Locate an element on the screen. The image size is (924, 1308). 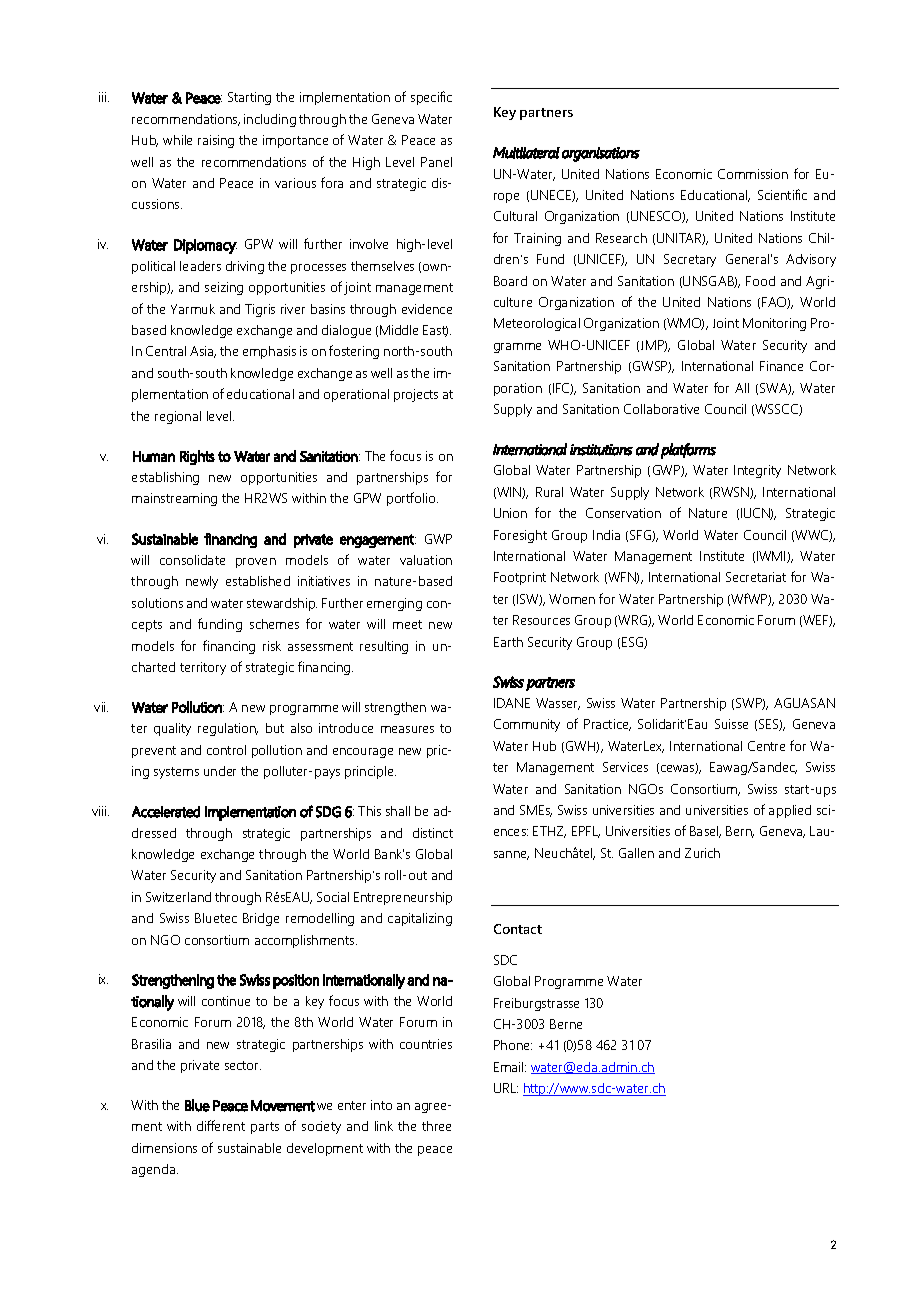
portfolio is located at coordinates (412, 499).
